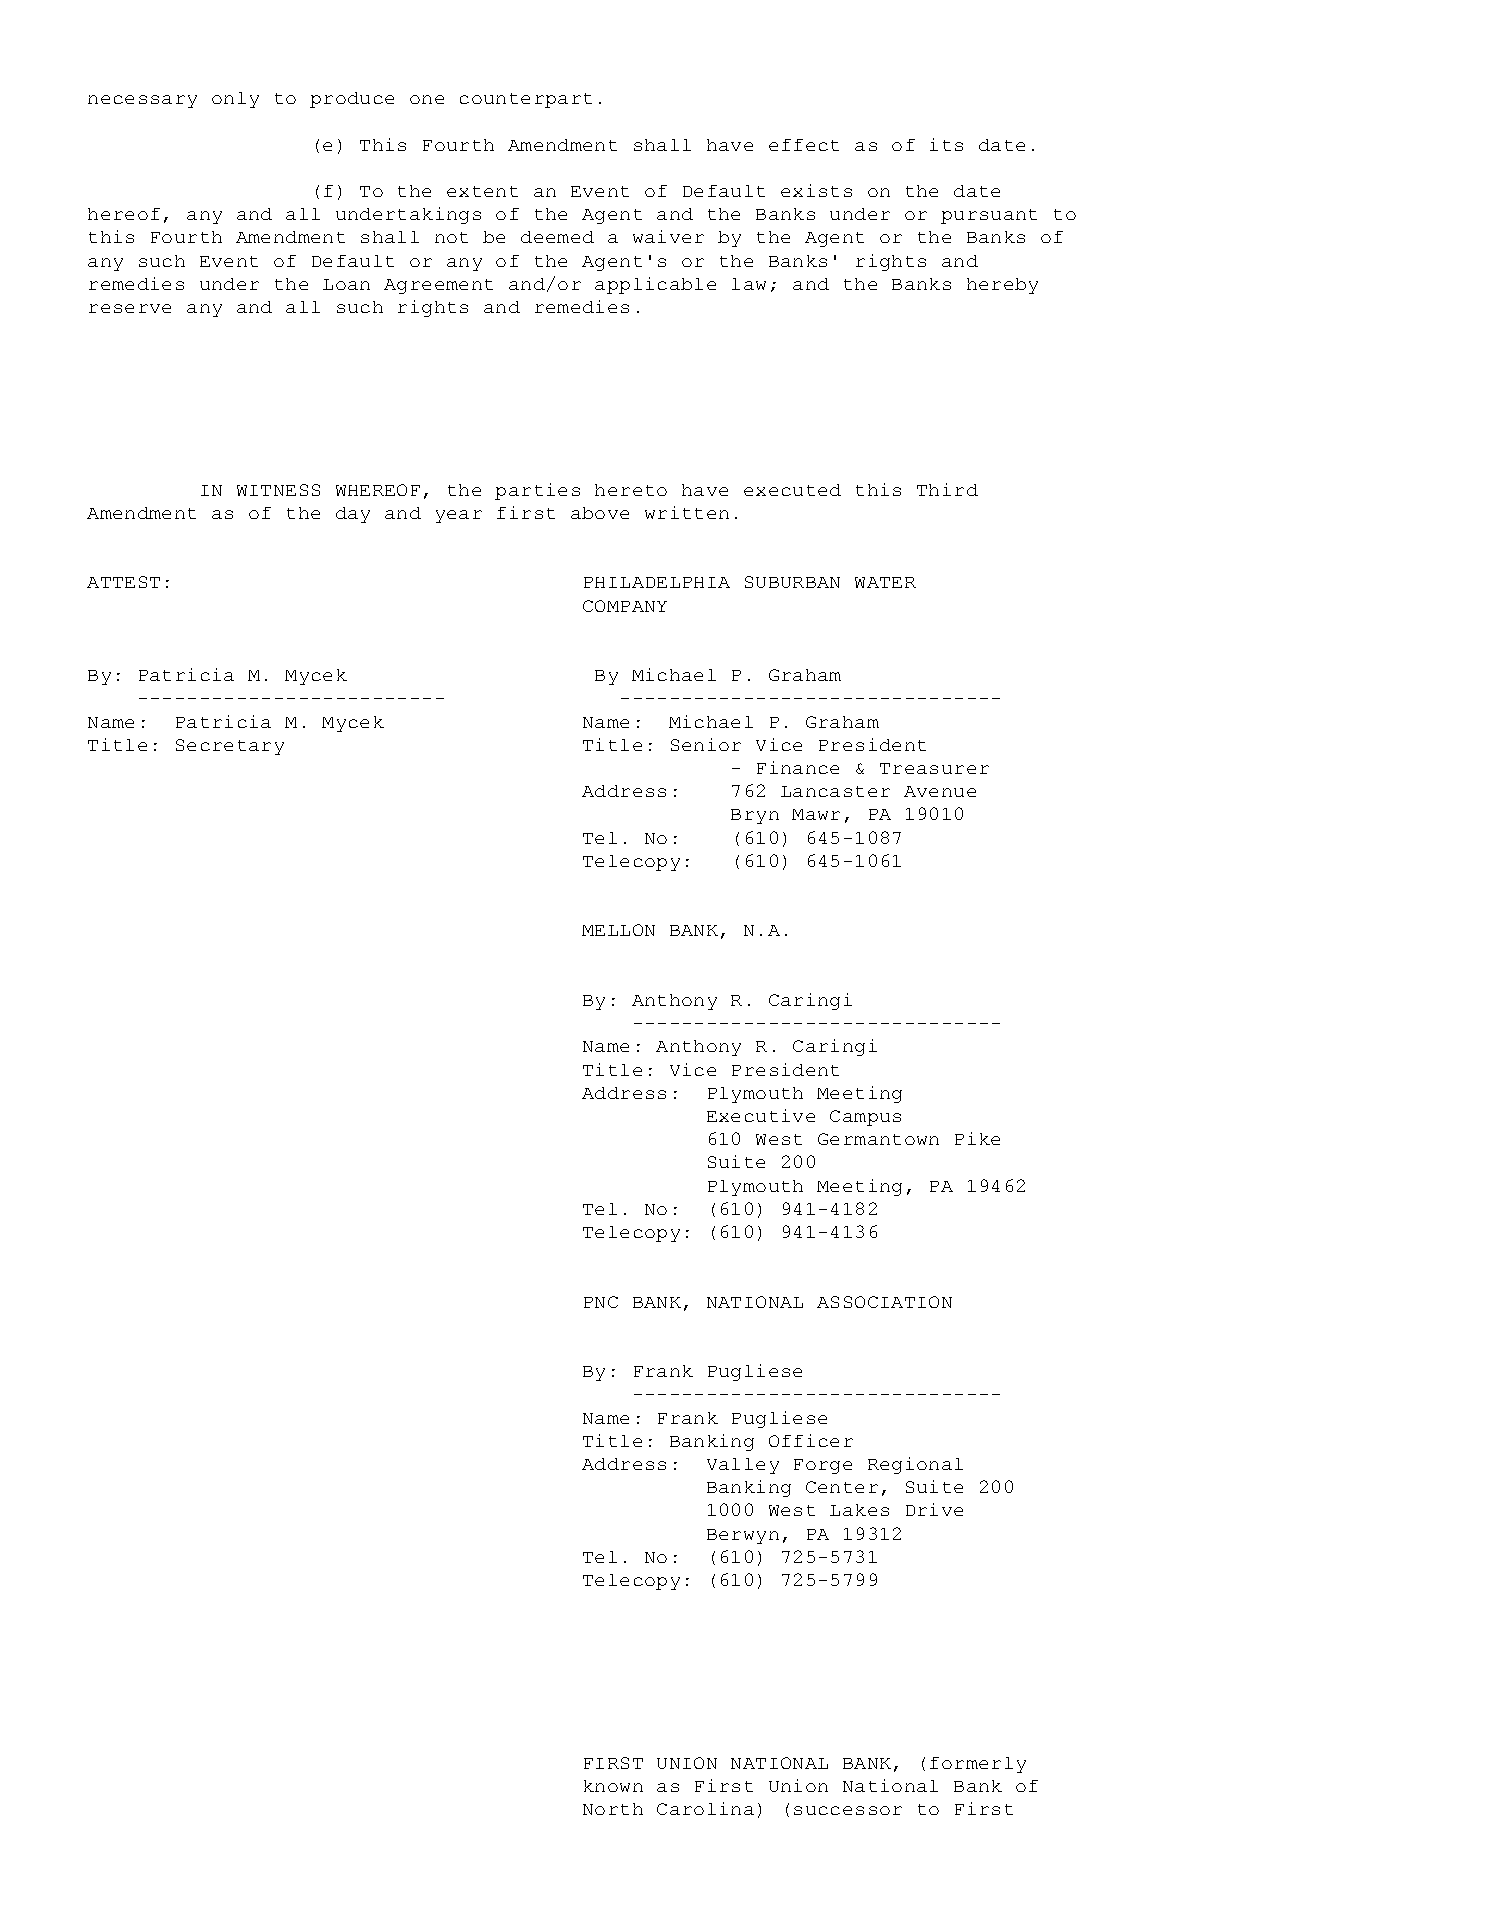  What do you see at coordinates (743, 1466) in the screenshot?
I see `Valley` at bounding box center [743, 1466].
